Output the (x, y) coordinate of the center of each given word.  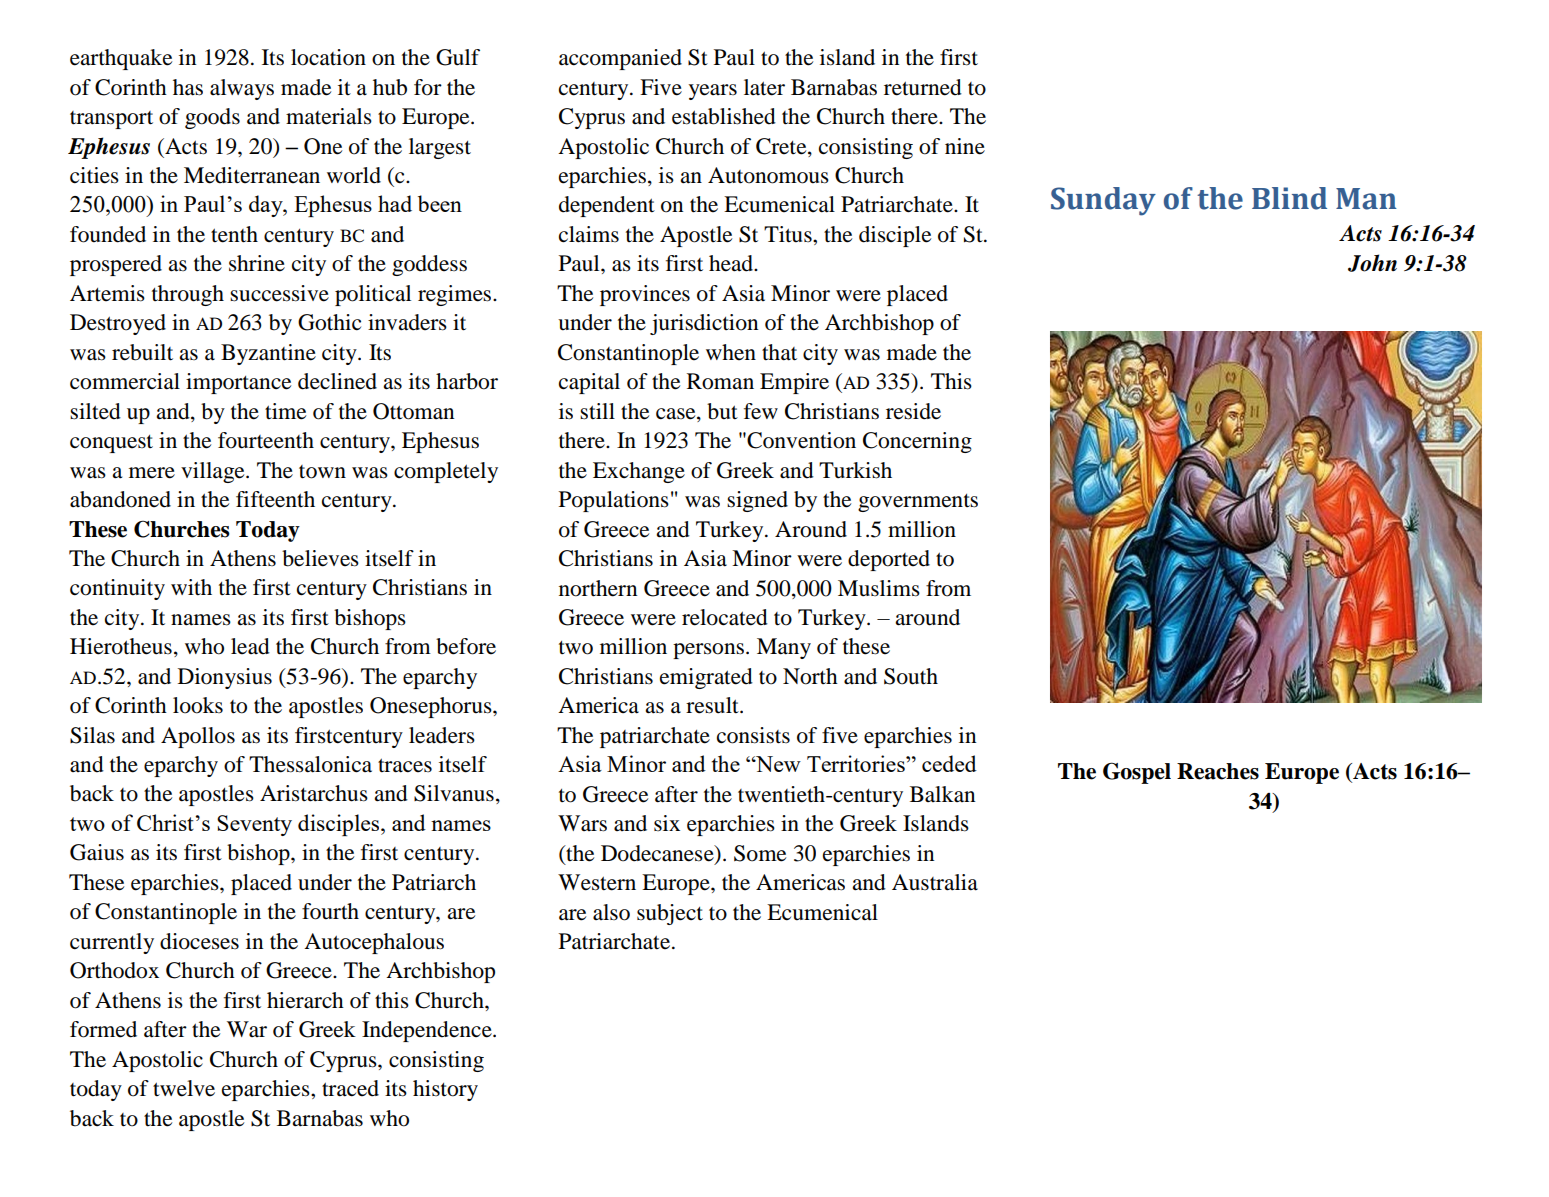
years (713, 92)
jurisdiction (704, 324)
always (242, 89)
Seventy (254, 825)
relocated (725, 617)
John (1372, 263)
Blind (1289, 198)
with (191, 587)
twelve (184, 1088)
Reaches (1218, 771)
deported (889, 560)
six (667, 823)
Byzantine (268, 354)
